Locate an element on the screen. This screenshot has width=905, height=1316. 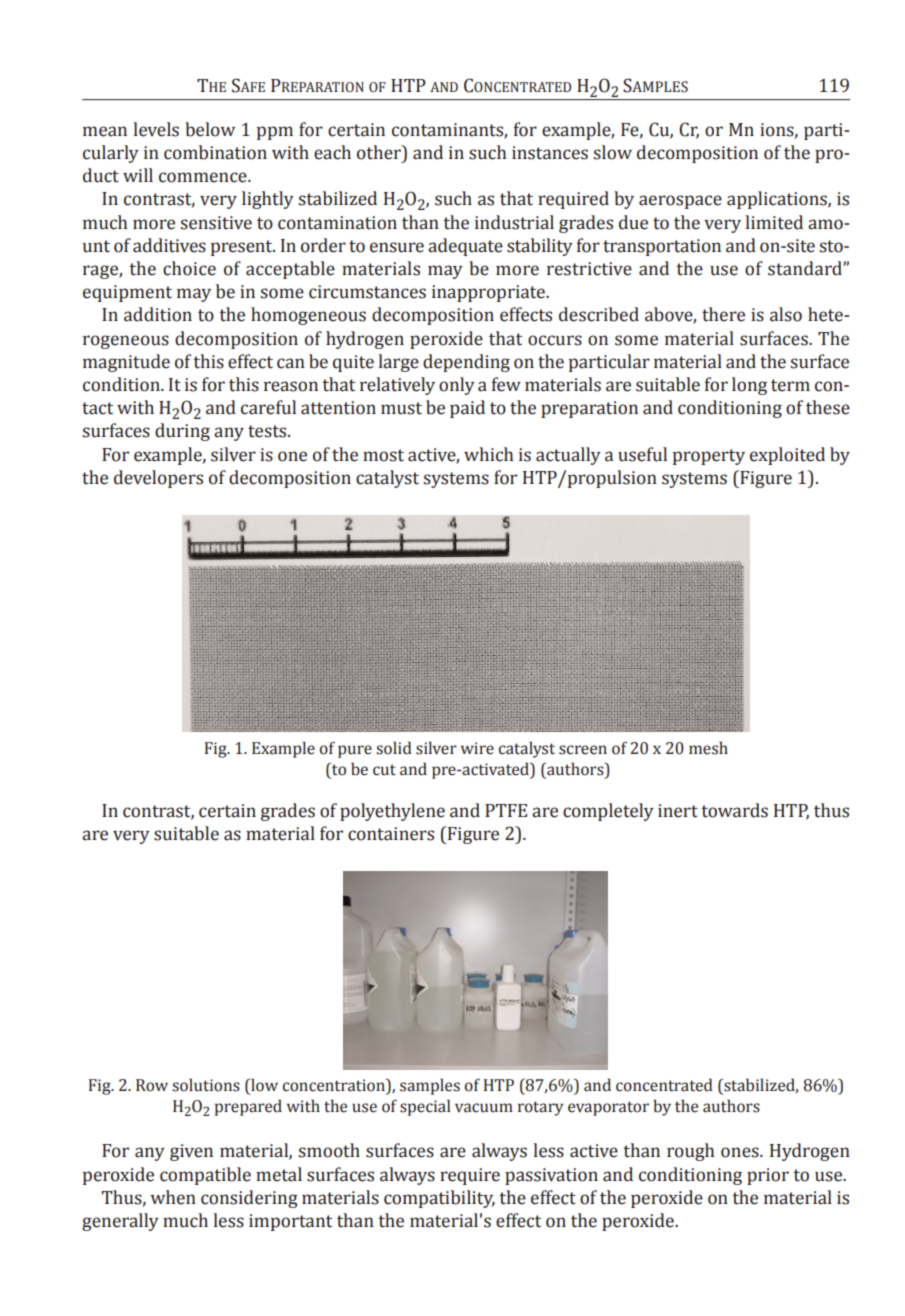
towards is located at coordinates (735, 810).
